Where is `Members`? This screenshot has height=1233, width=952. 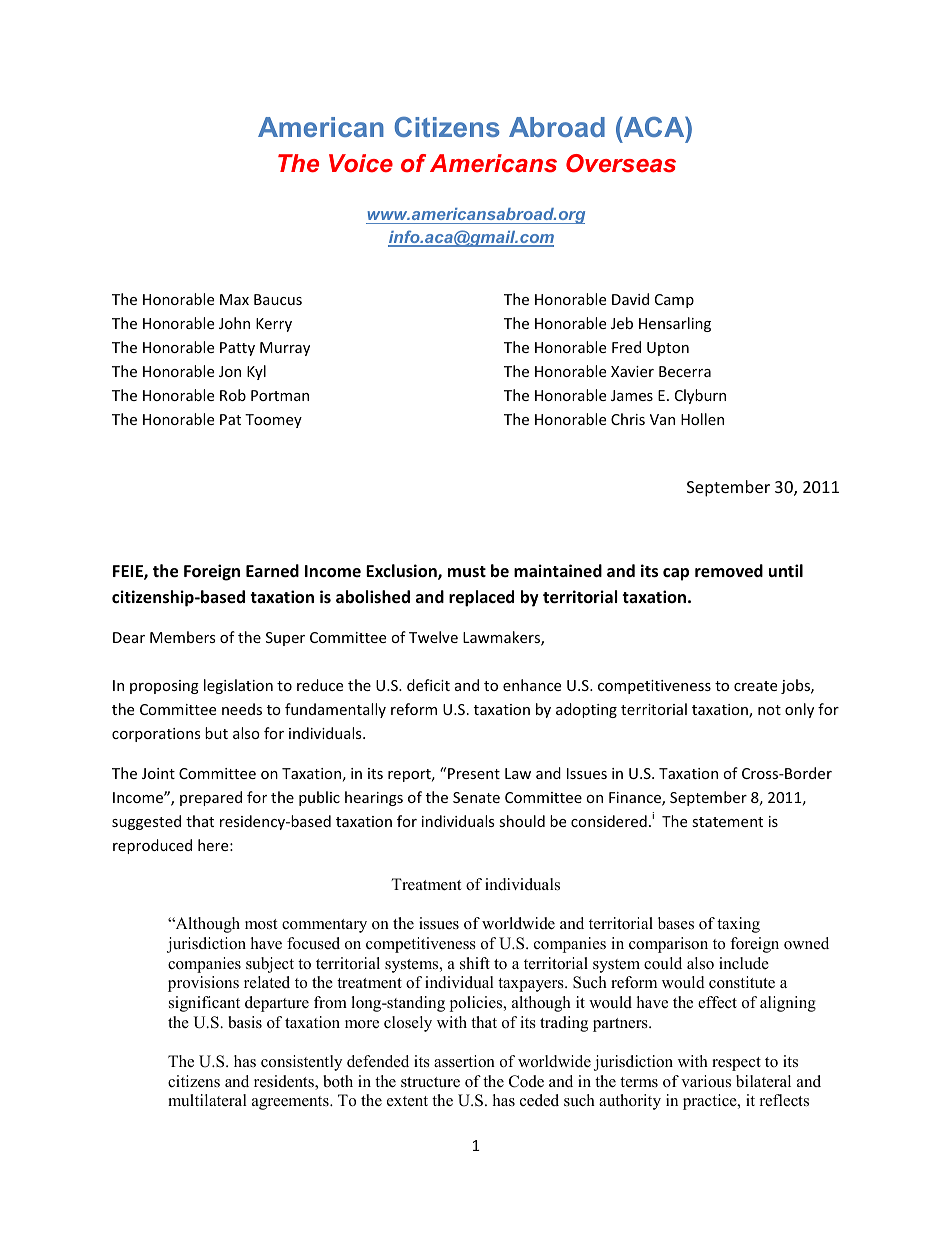
Members is located at coordinates (182, 637).
